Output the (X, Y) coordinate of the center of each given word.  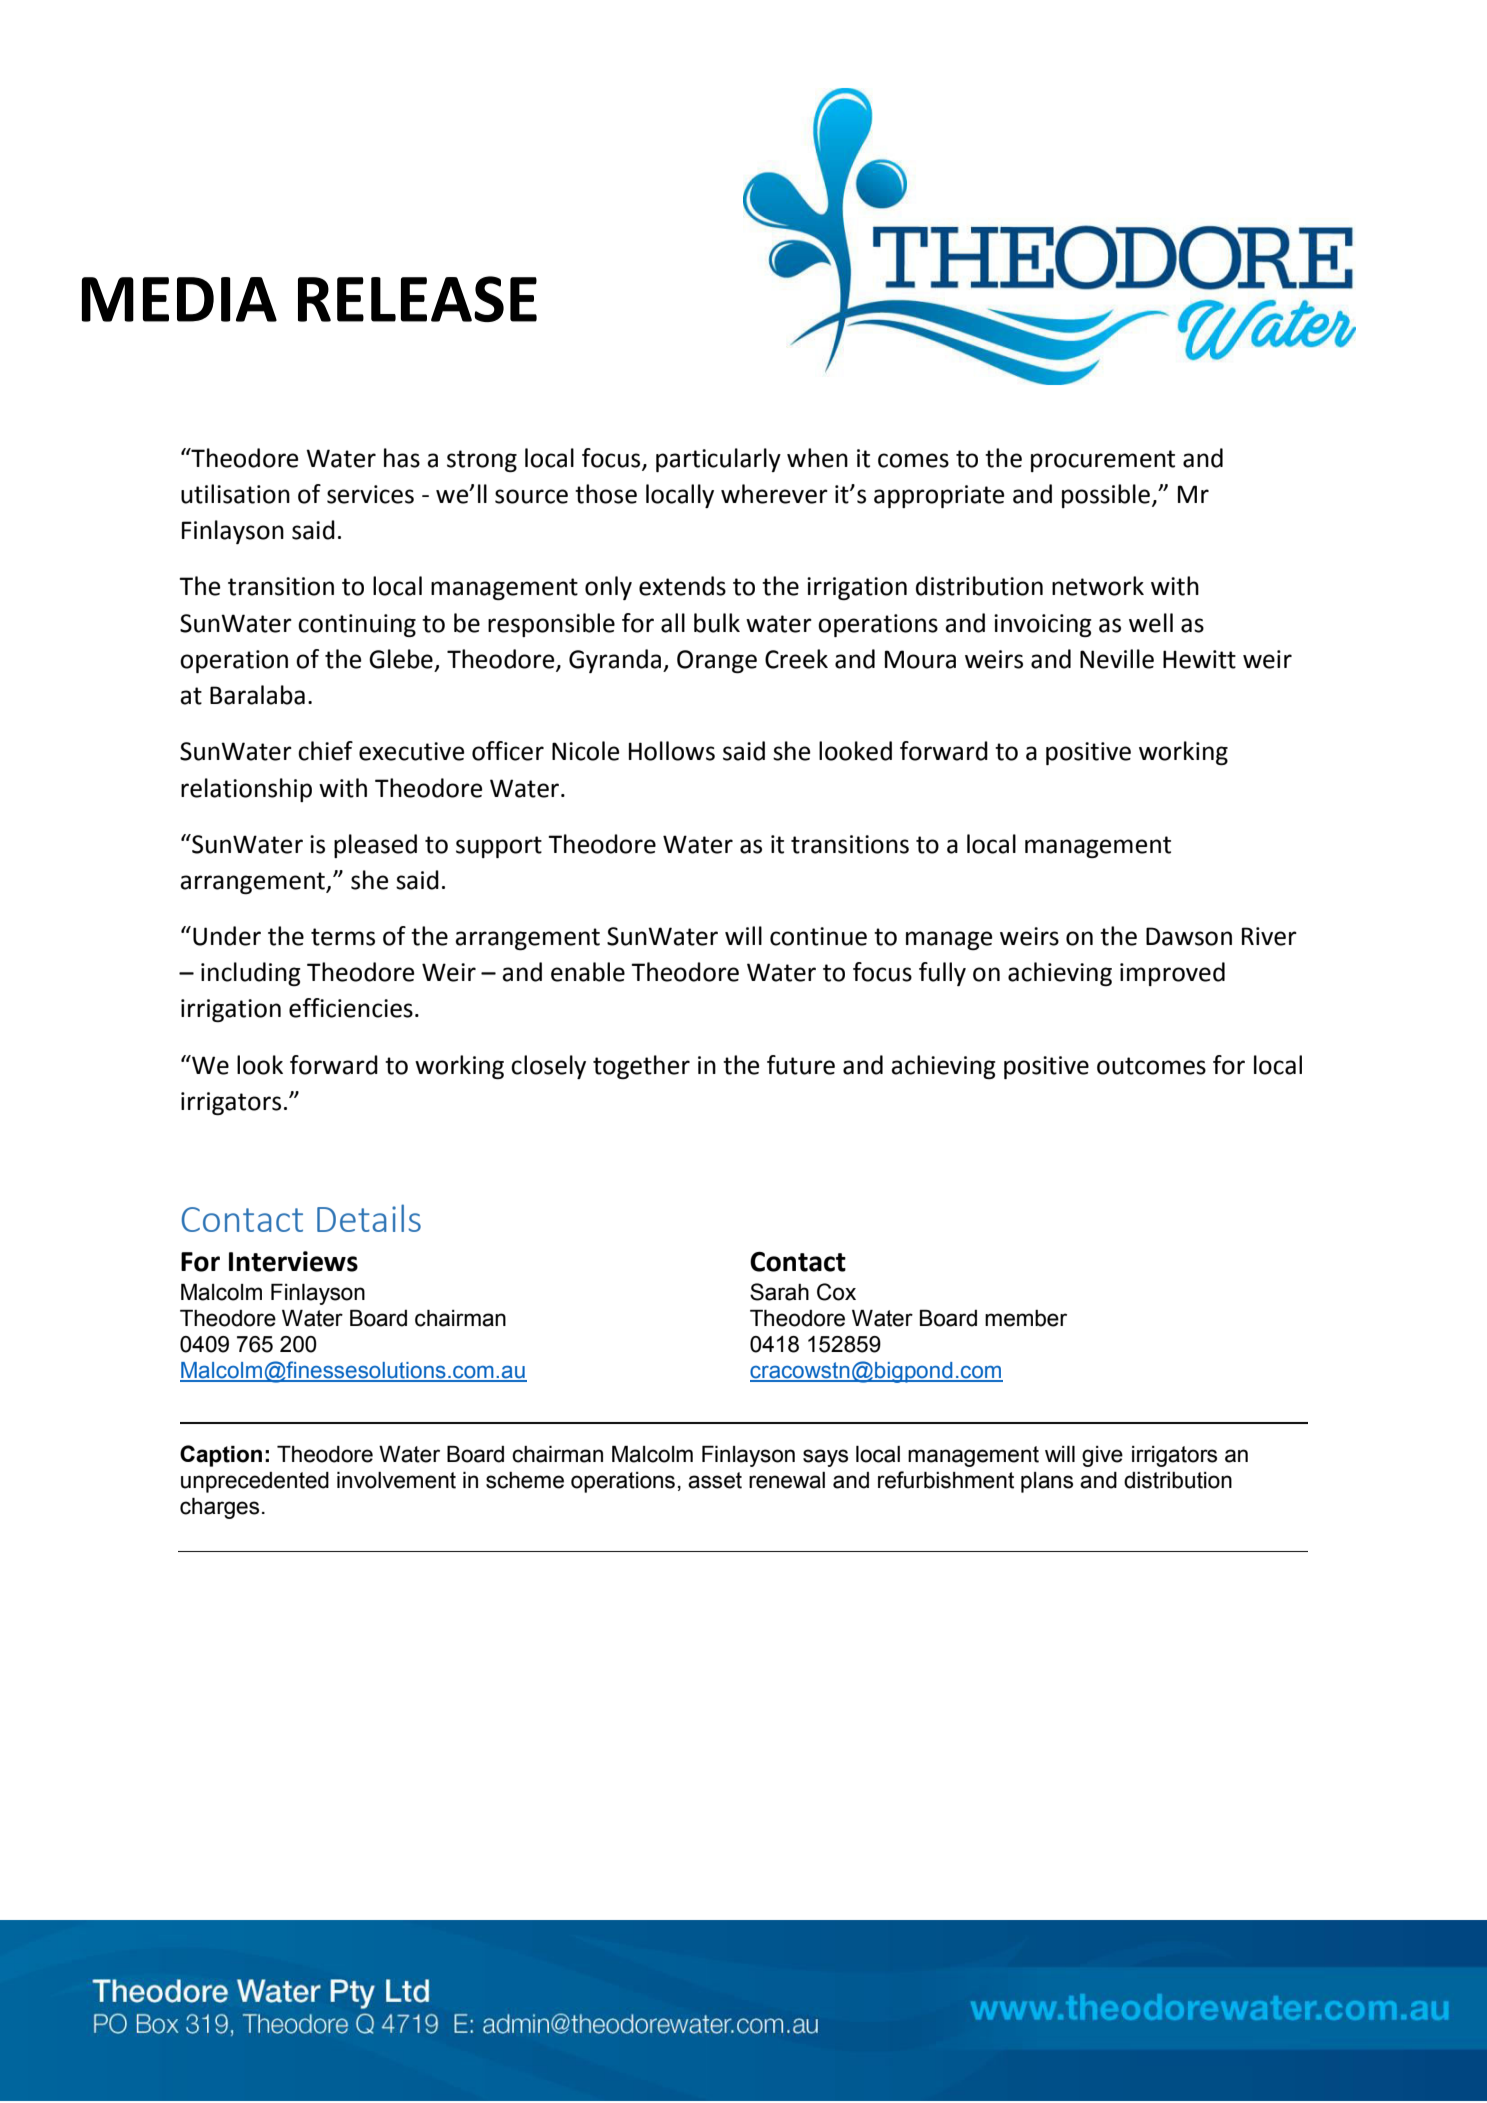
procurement (1103, 461)
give (1102, 1456)
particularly (718, 460)
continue (818, 936)
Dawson (1189, 936)
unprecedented (255, 1482)
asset (715, 1480)
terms (343, 937)
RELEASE (417, 299)
